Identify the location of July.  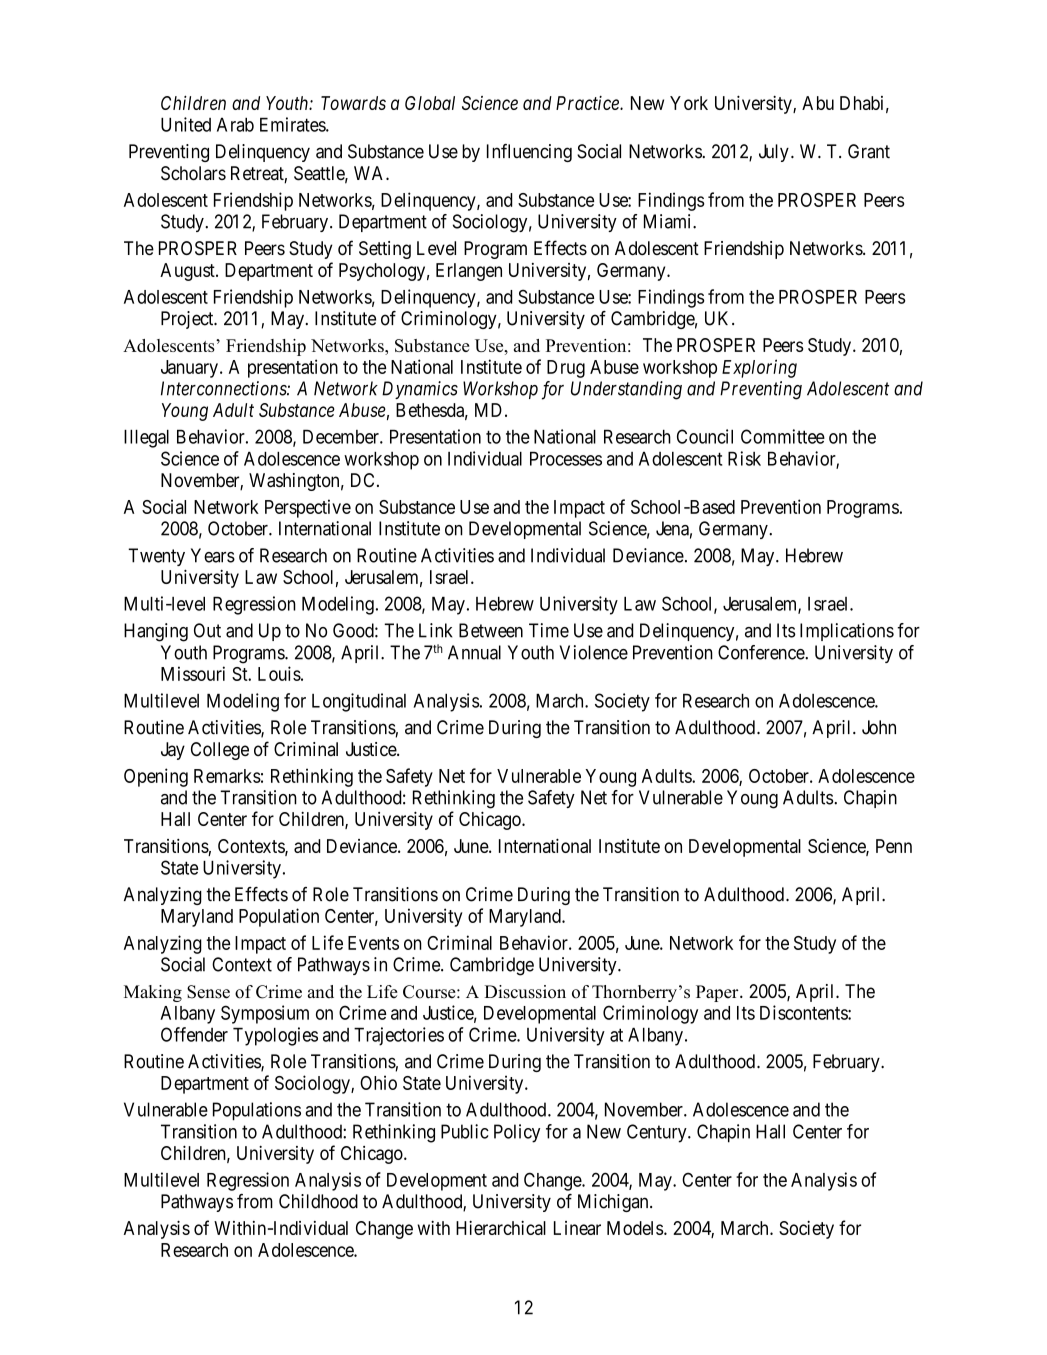
(774, 153).
